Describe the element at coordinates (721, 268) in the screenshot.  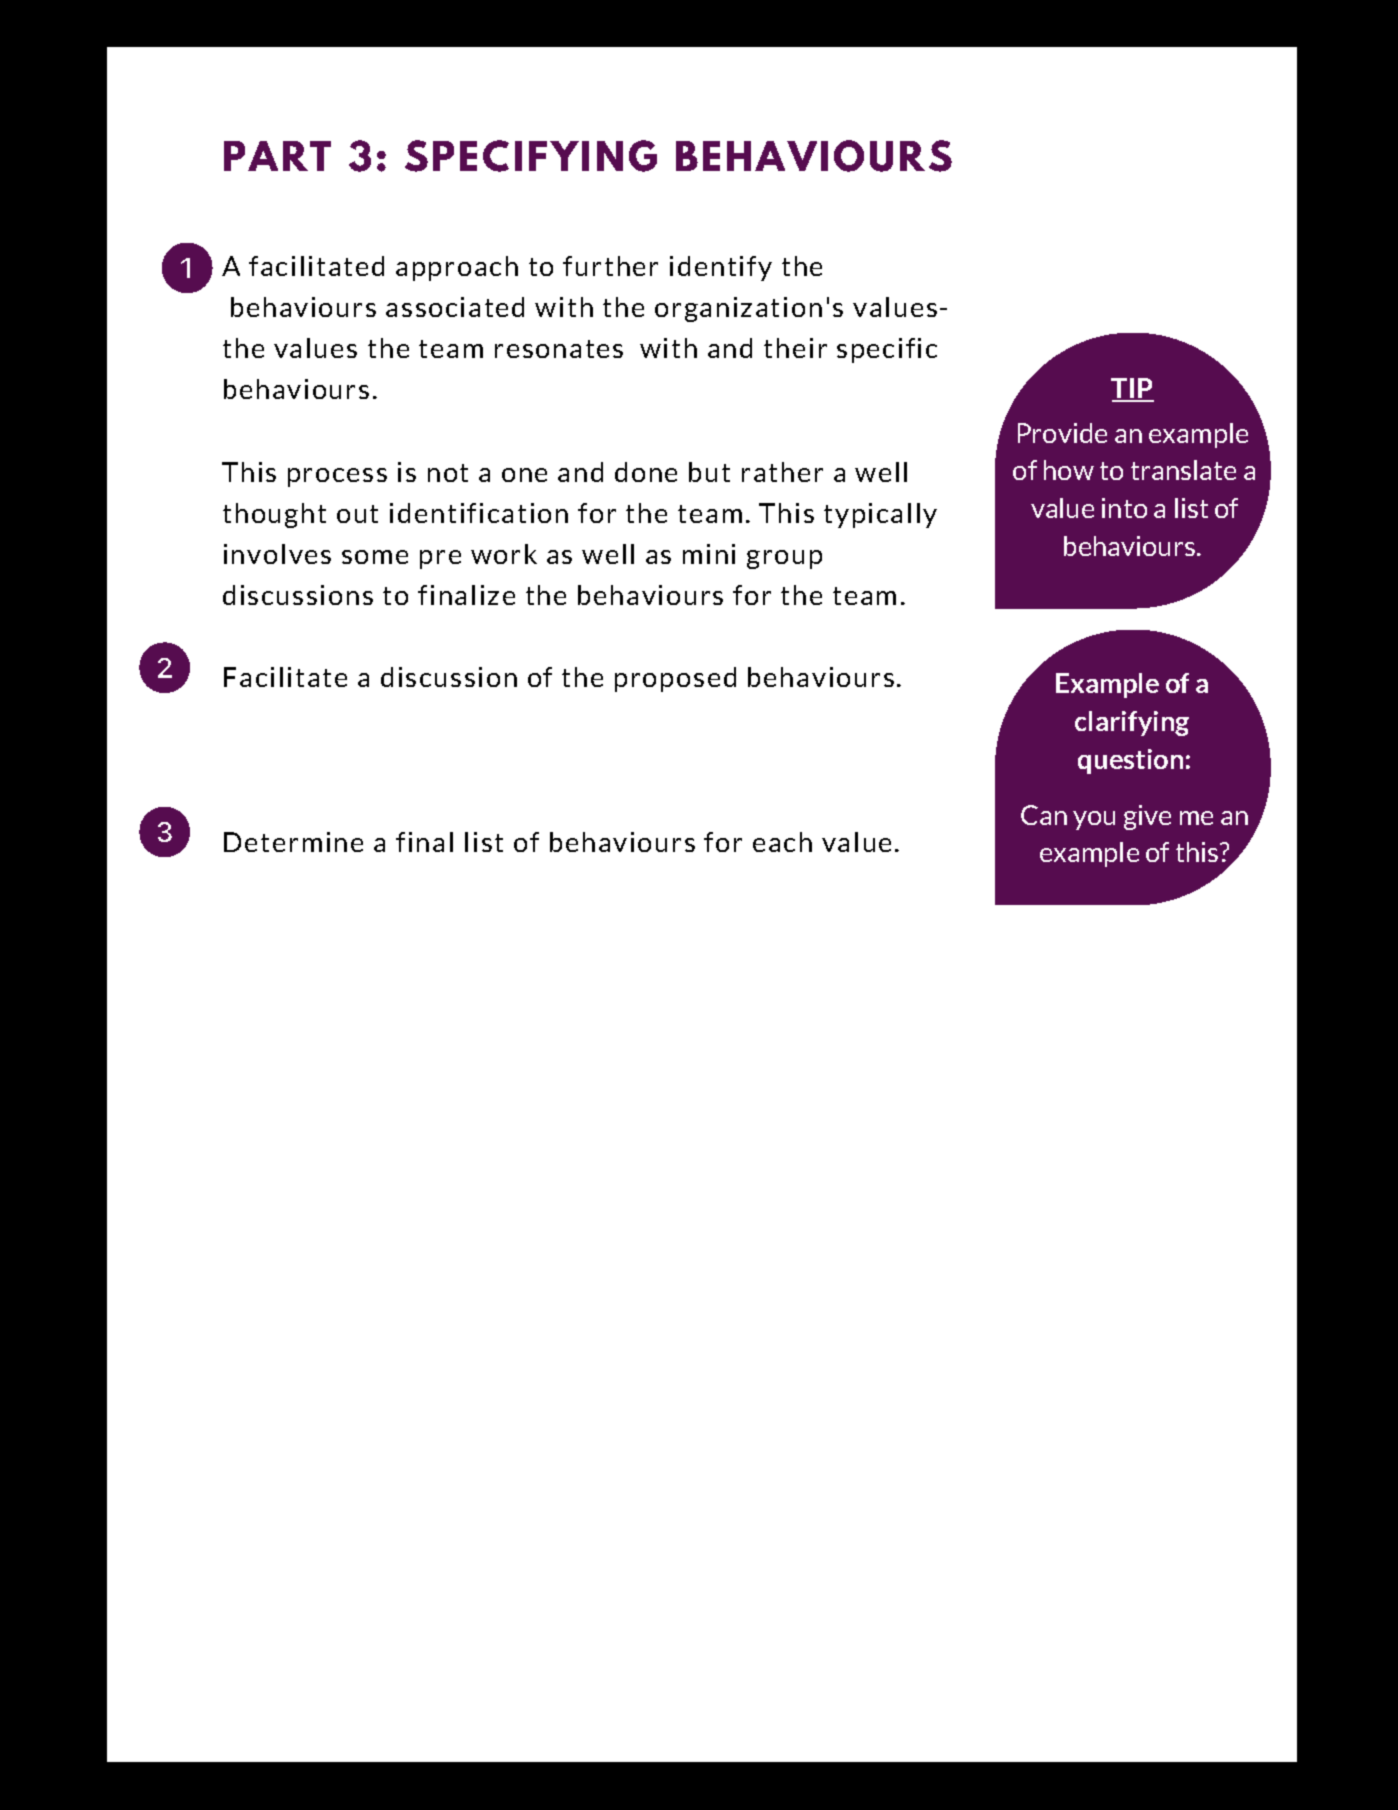
I see `identify` at that location.
